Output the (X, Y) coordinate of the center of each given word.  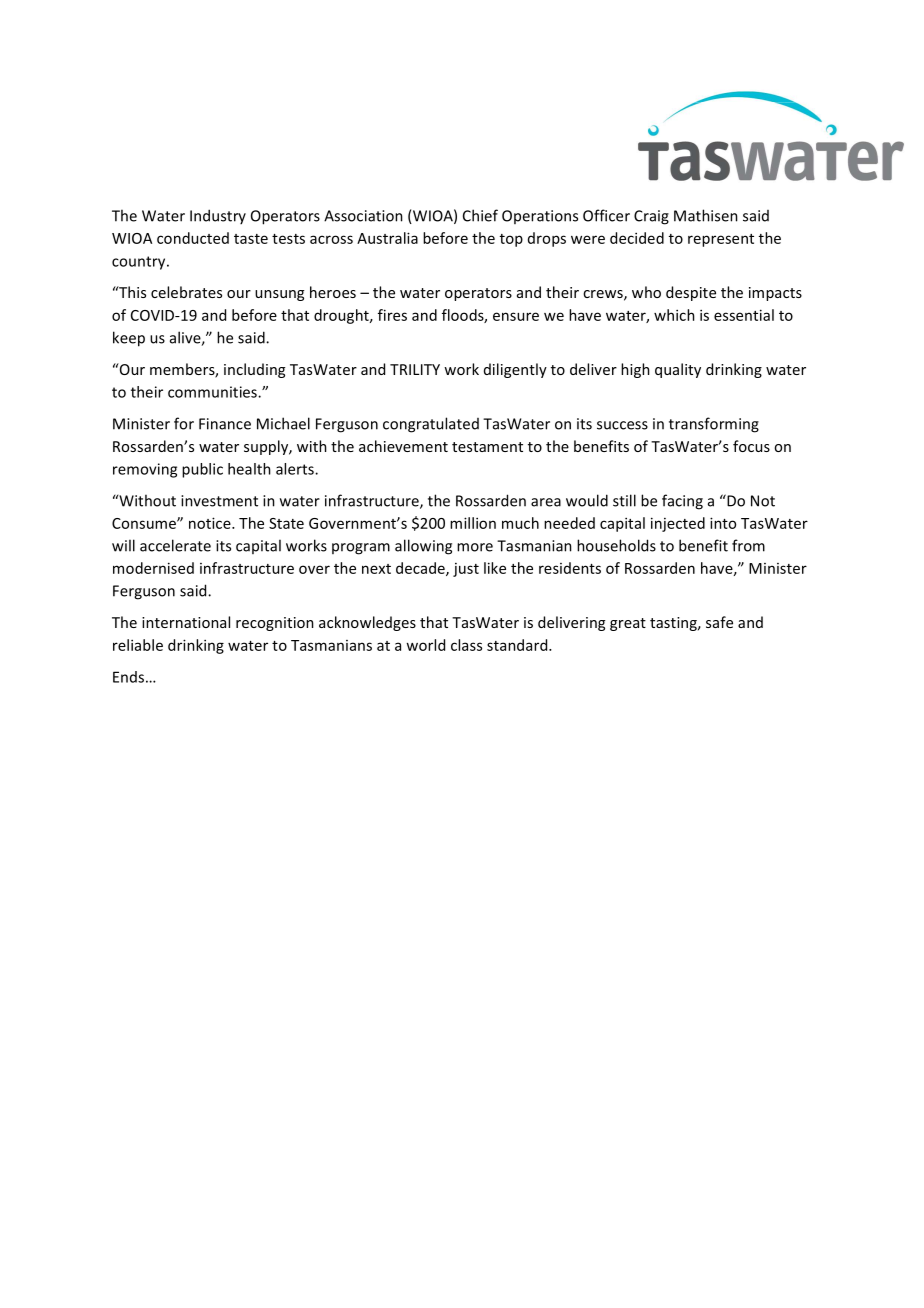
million (473, 523)
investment (219, 501)
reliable (138, 645)
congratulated (431, 425)
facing (682, 502)
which (674, 315)
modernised (153, 568)
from (748, 545)
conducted (193, 238)
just (466, 570)
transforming (714, 425)
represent (721, 240)
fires (392, 315)
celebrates (186, 292)
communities (213, 392)
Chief (480, 215)
